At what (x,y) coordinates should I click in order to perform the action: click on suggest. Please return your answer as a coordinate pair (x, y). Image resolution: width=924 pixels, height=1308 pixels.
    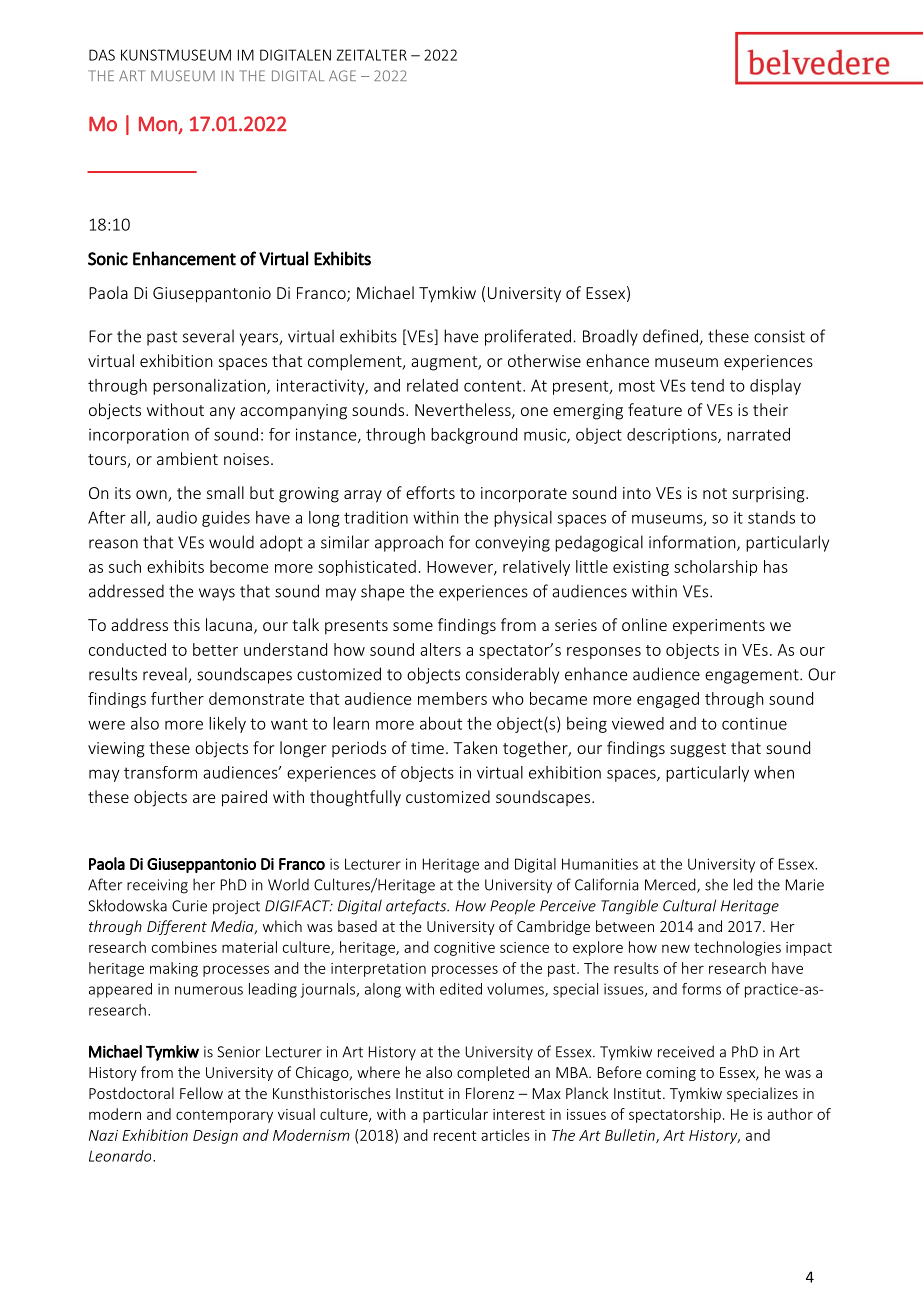
    Looking at the image, I should click on (698, 750).
